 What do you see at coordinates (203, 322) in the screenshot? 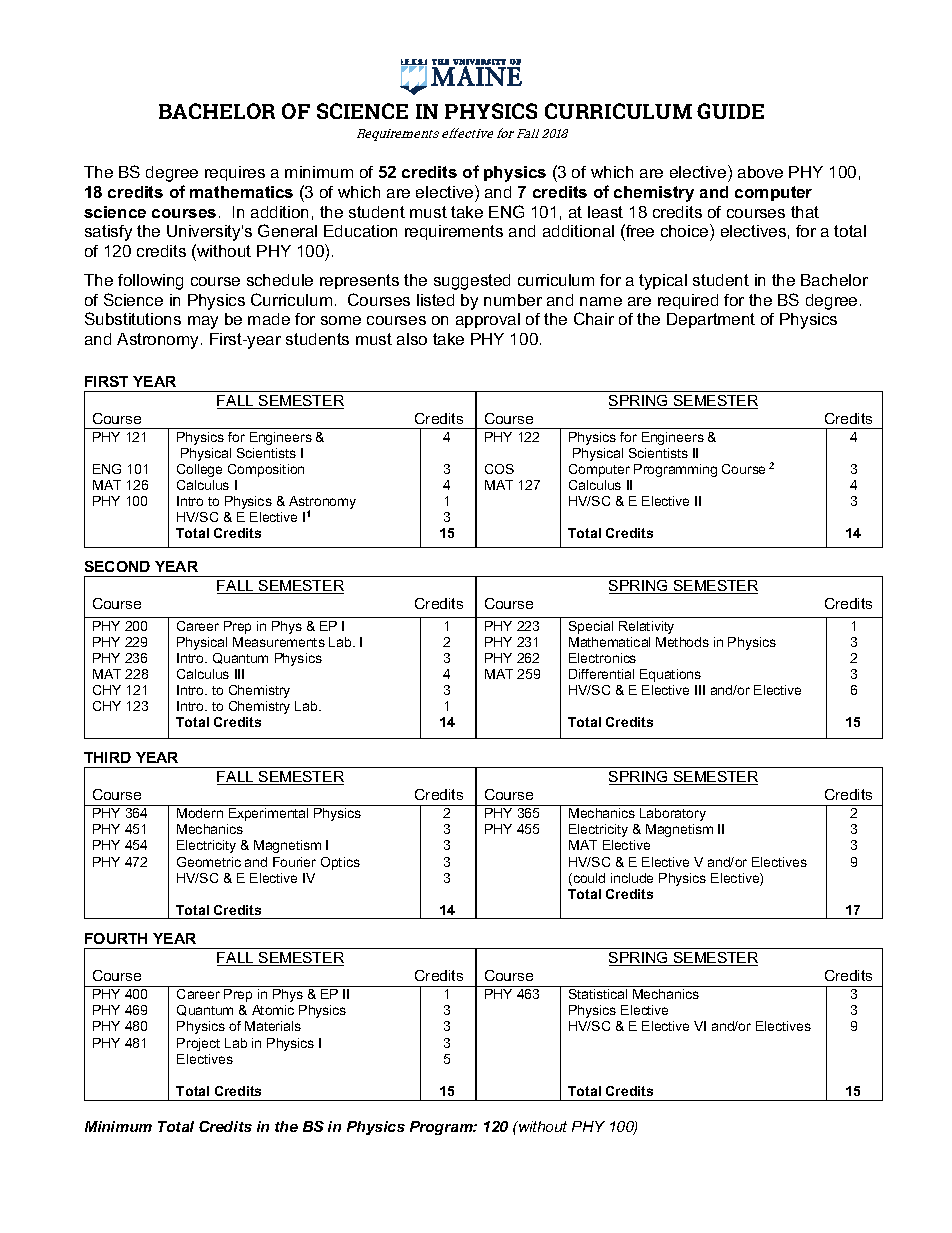
I see `may` at bounding box center [203, 322].
